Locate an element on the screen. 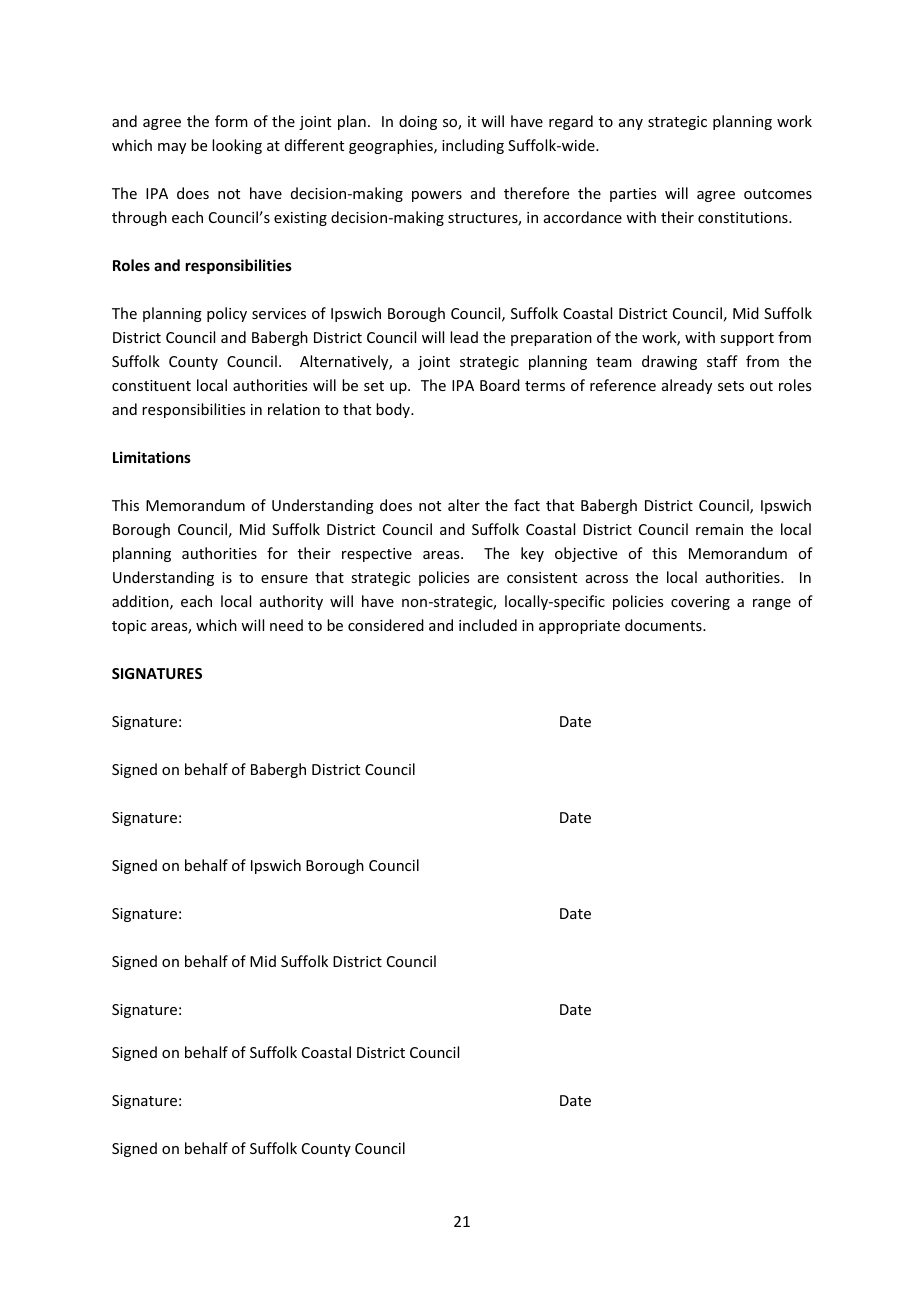  constitutions is located at coordinates (744, 217).
